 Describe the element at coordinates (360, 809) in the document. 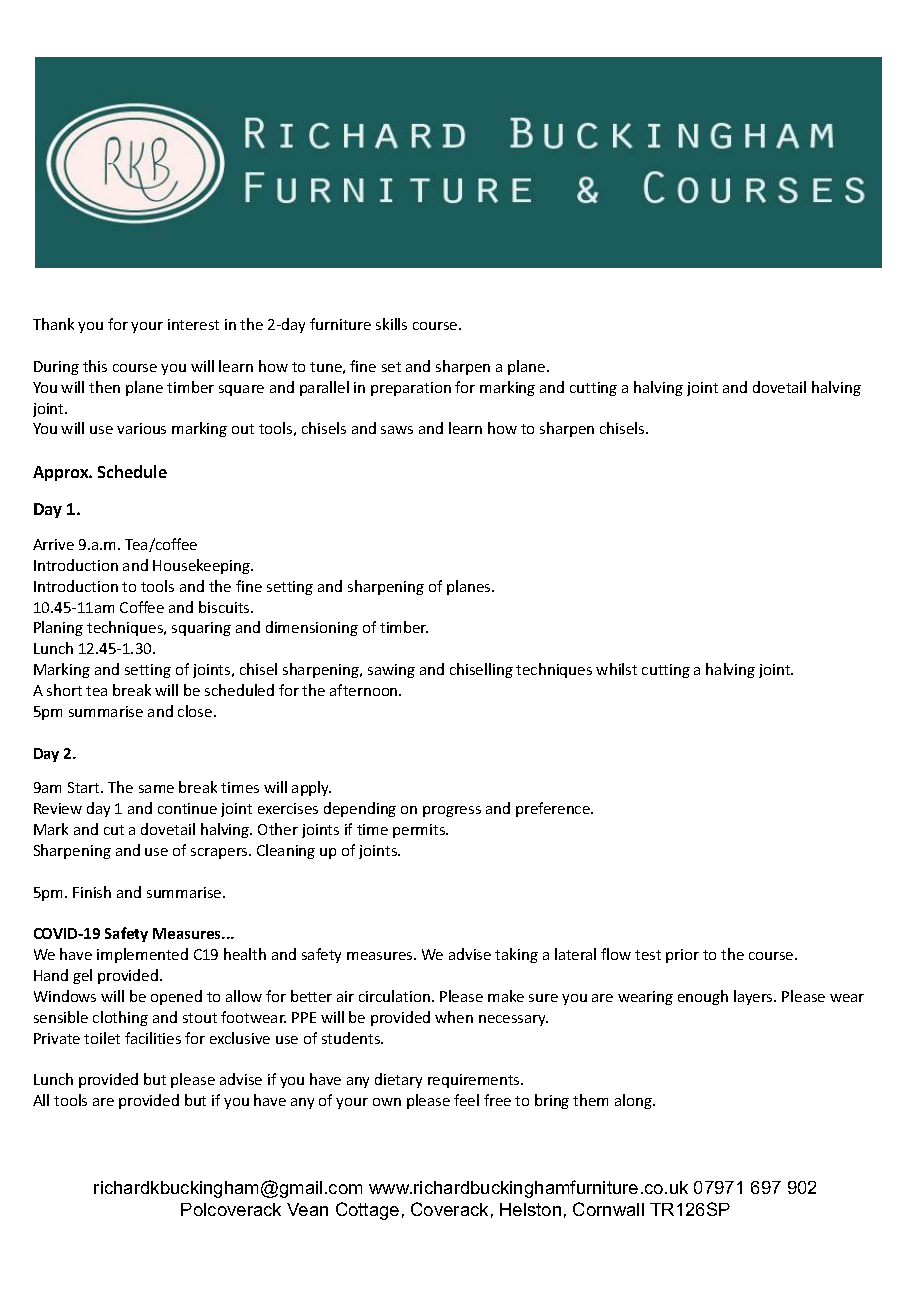

I see `depending` at that location.
